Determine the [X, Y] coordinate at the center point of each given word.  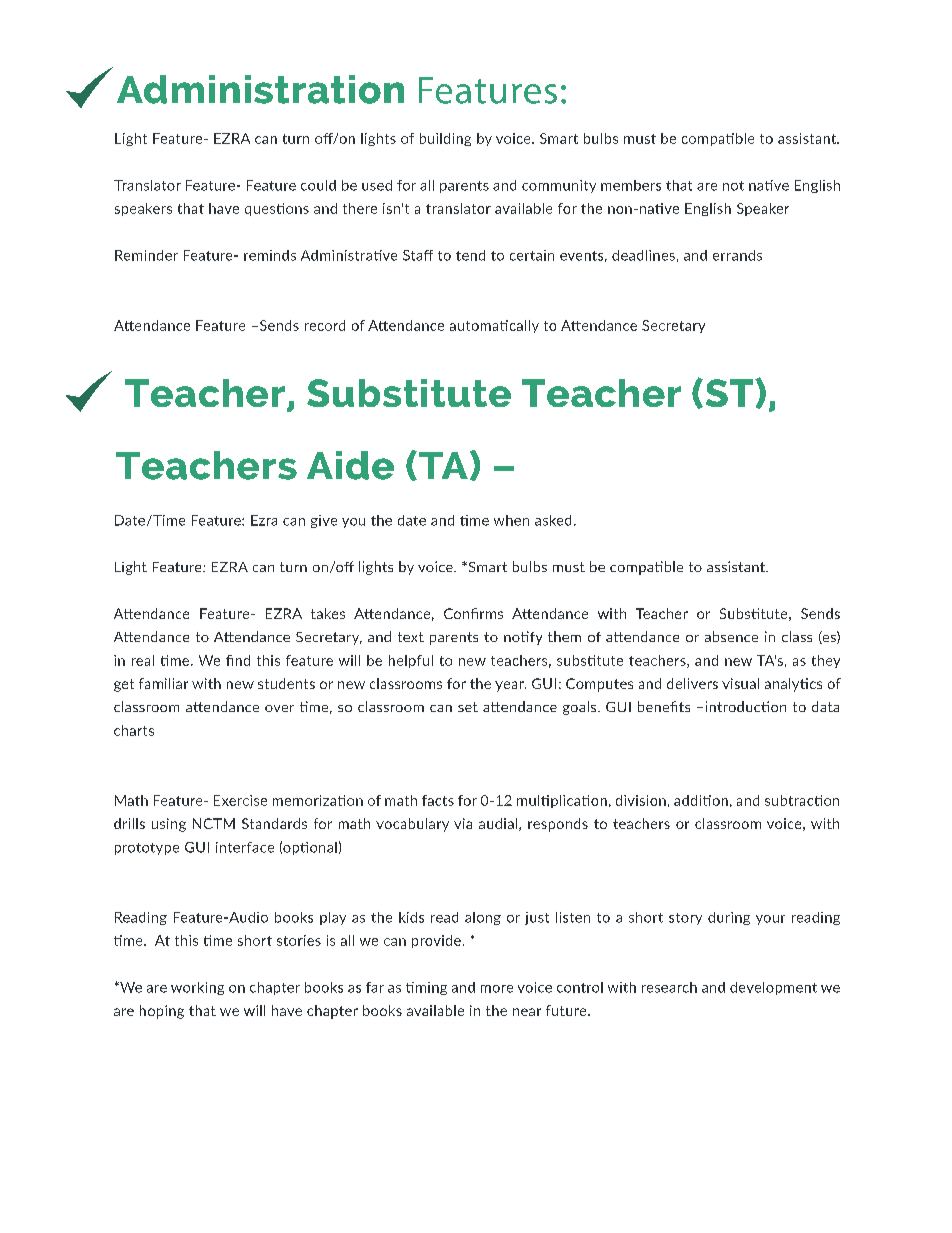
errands [737, 255]
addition [701, 800]
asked [553, 520]
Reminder [146, 255]
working [197, 988]
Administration [260, 89]
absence [731, 636]
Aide [350, 465]
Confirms [473, 613]
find [238, 660]
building [445, 139]
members [631, 185]
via [463, 823]
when [511, 520]
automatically [494, 326]
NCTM [214, 823]
